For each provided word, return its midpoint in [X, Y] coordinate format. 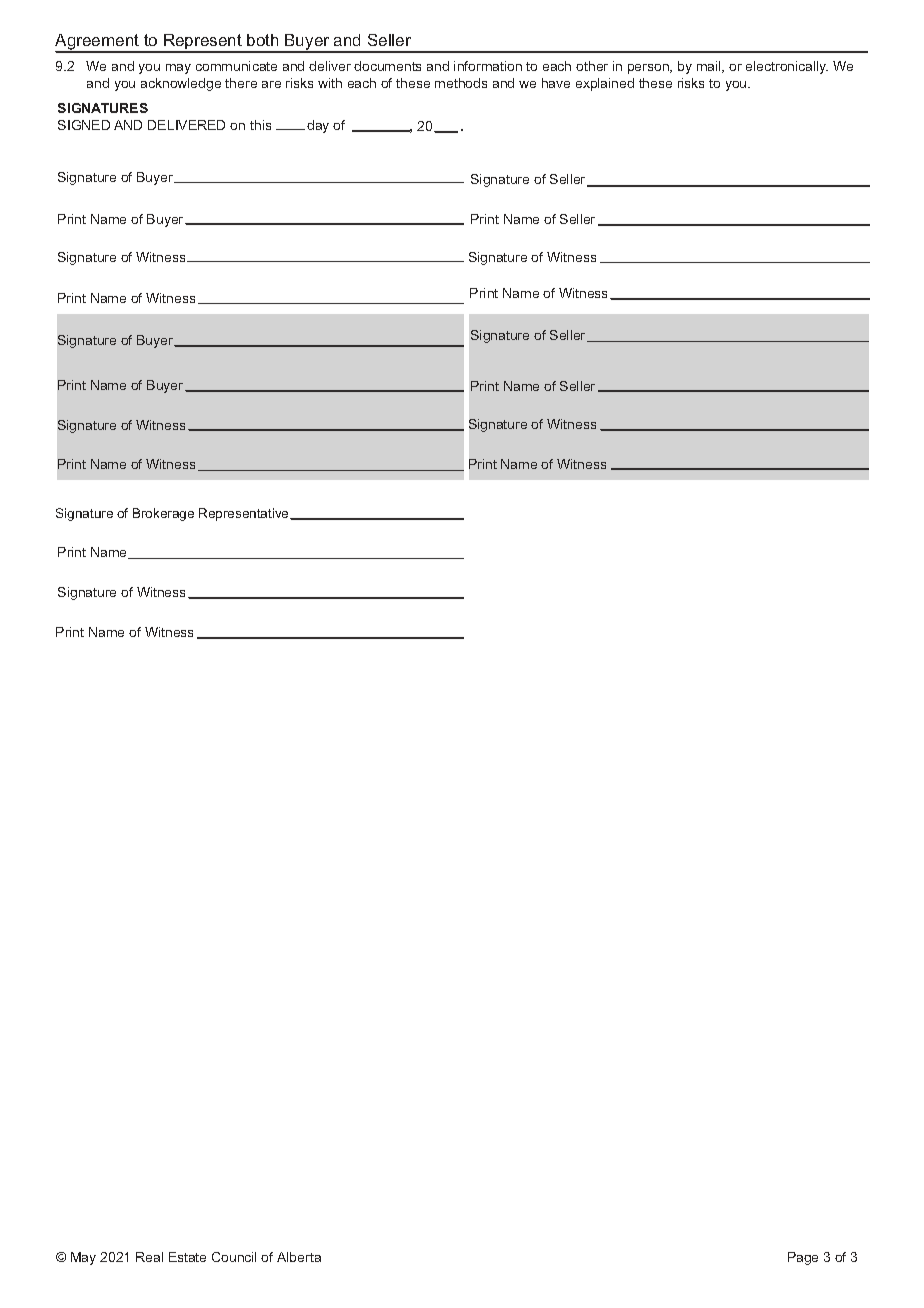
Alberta [299, 1257]
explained [605, 84]
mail [710, 67]
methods [461, 83]
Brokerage [163, 514]
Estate [187, 1257]
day [318, 126]
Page [803, 1258]
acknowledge [181, 84]
